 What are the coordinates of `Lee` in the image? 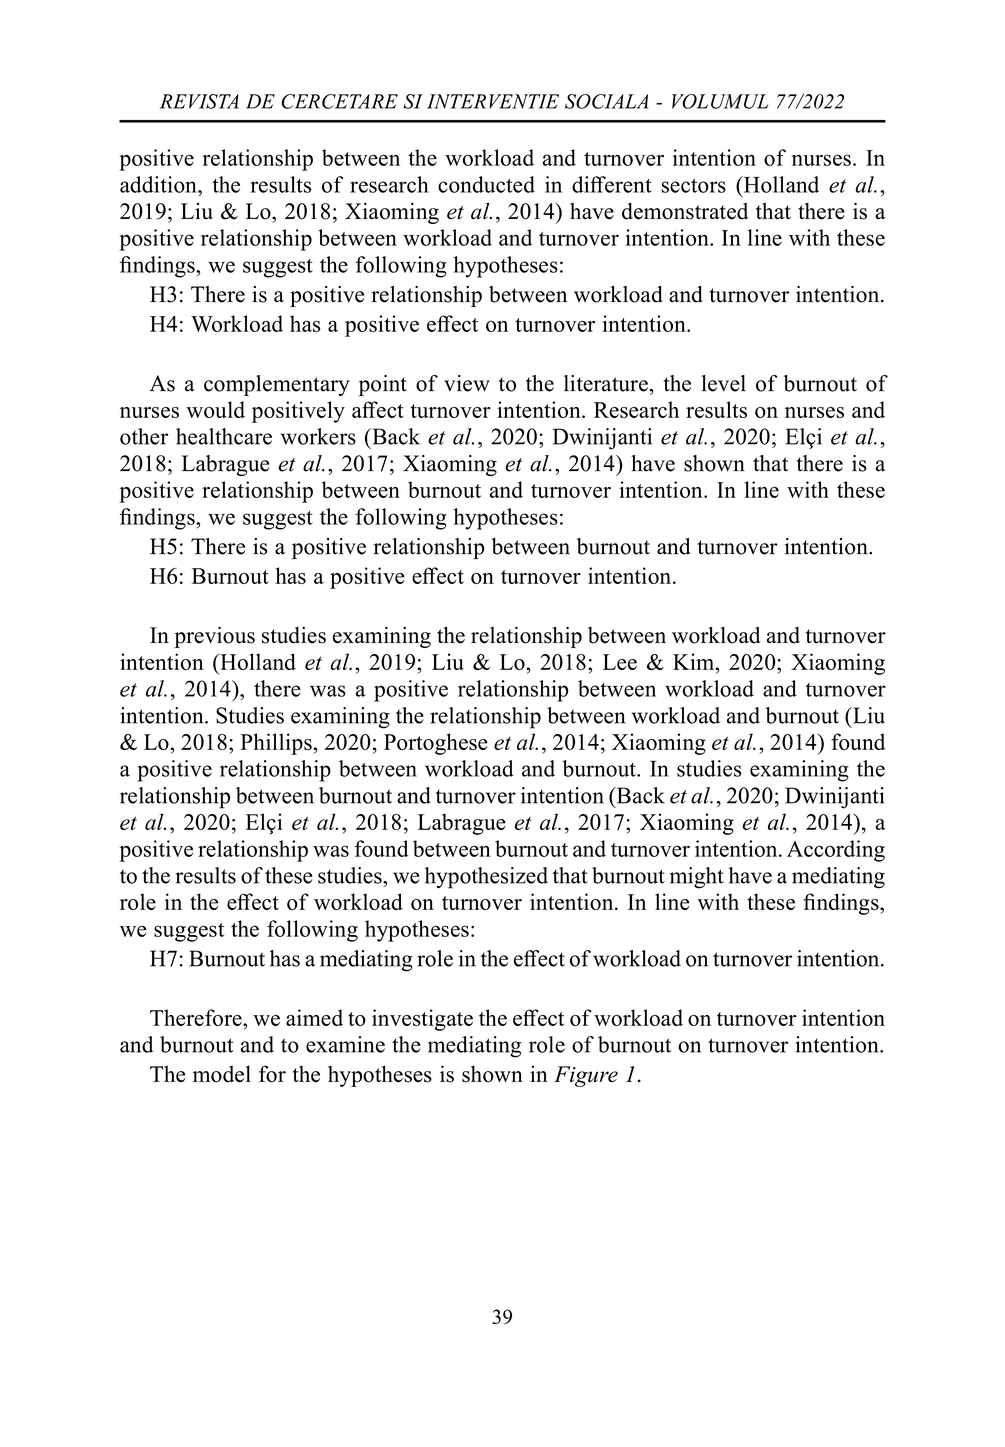 It's located at (620, 662).
